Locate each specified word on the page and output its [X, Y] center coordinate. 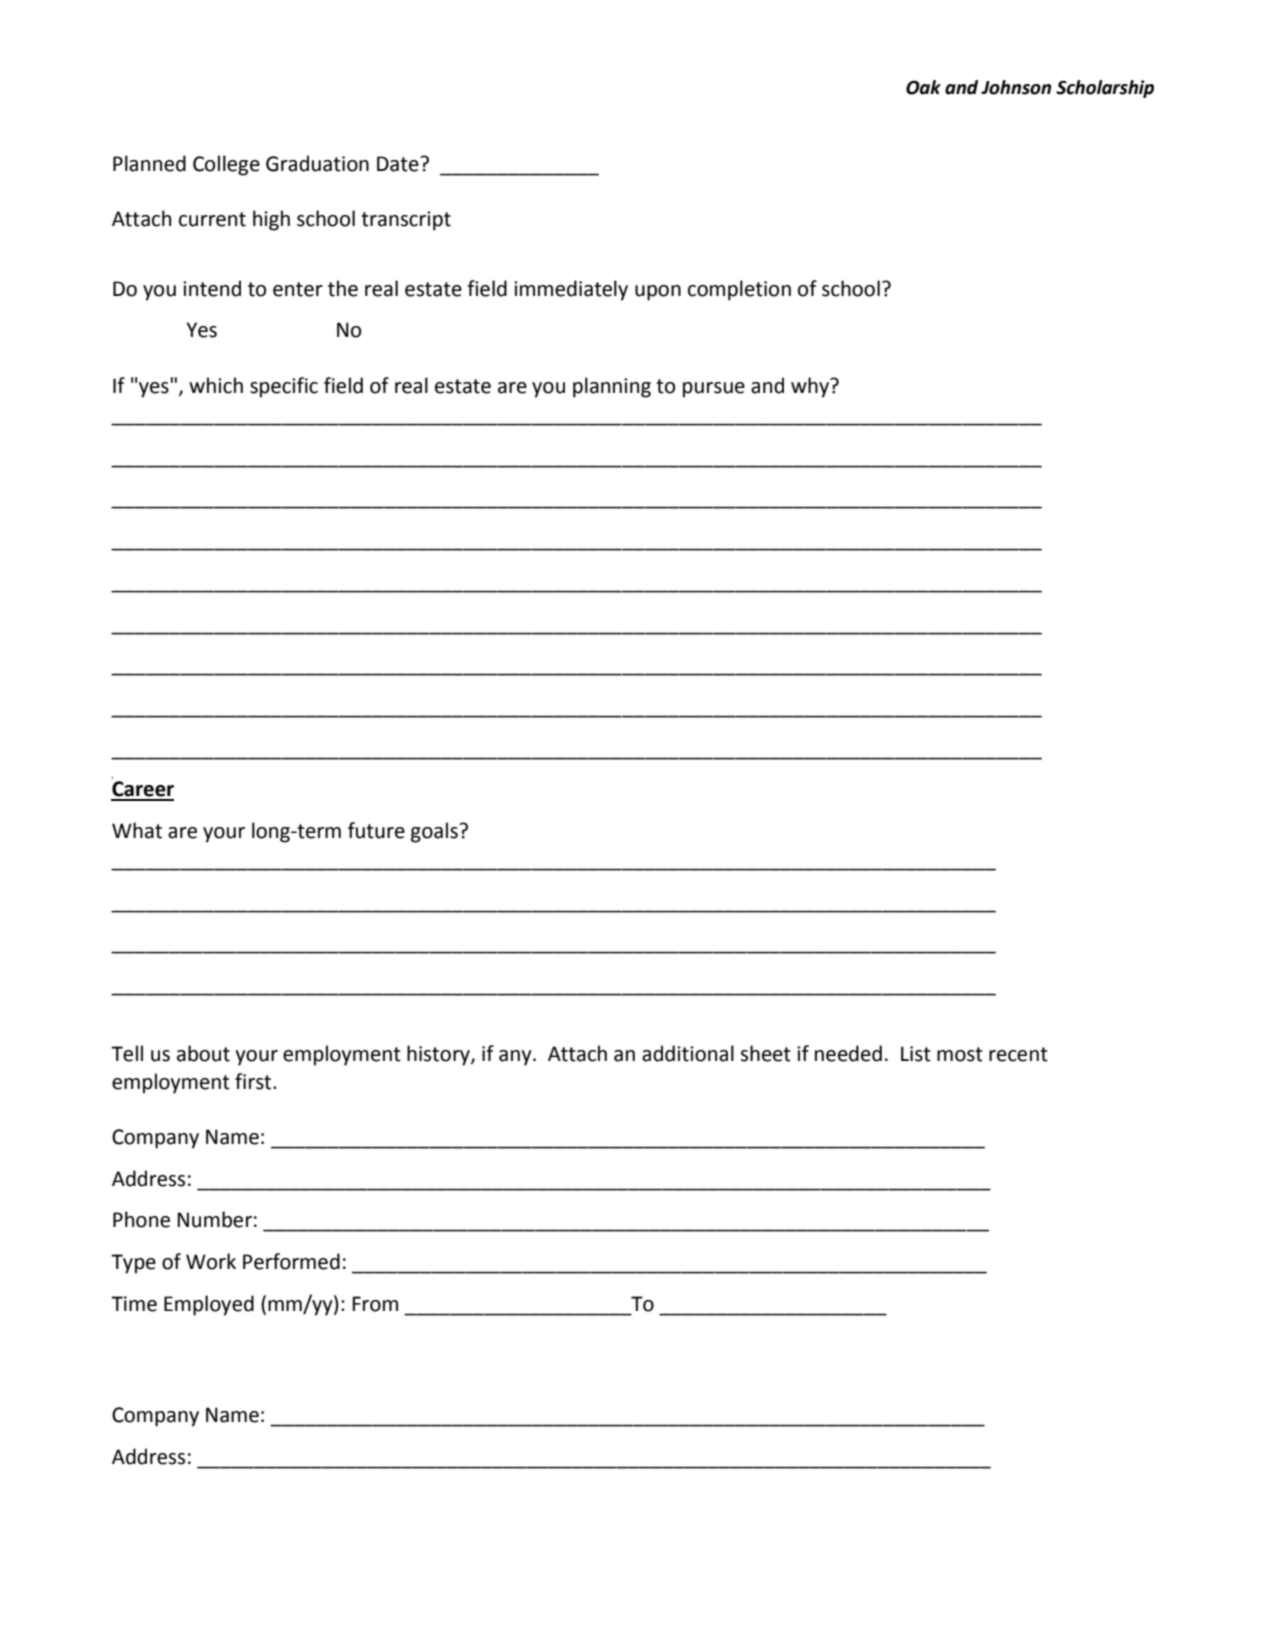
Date [399, 164]
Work [211, 1261]
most [960, 1054]
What [137, 830]
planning [612, 387]
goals [435, 832]
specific [284, 387]
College [226, 165]
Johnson [1016, 87]
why [811, 387]
